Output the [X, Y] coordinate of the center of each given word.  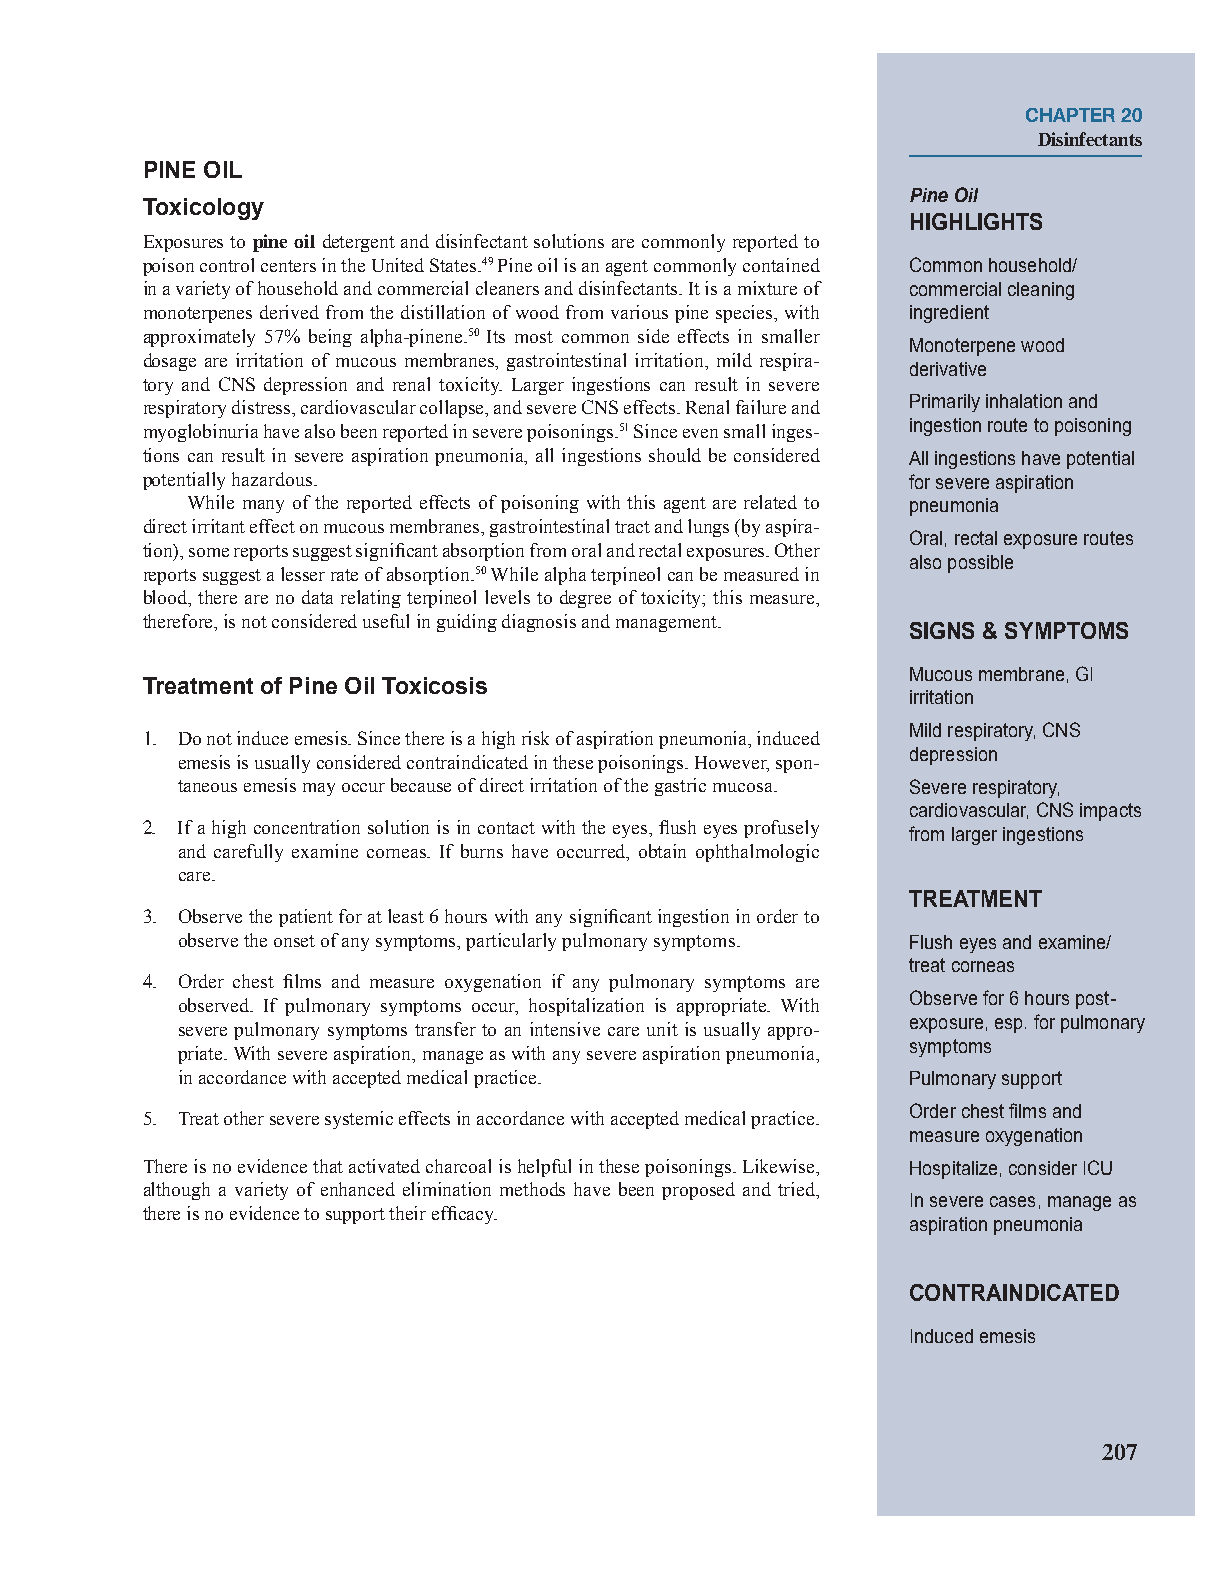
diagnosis [539, 623]
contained [781, 265]
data [317, 597]
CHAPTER [1070, 115]
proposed [698, 1191]
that [328, 1166]
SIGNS [942, 630]
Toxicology [203, 209]
